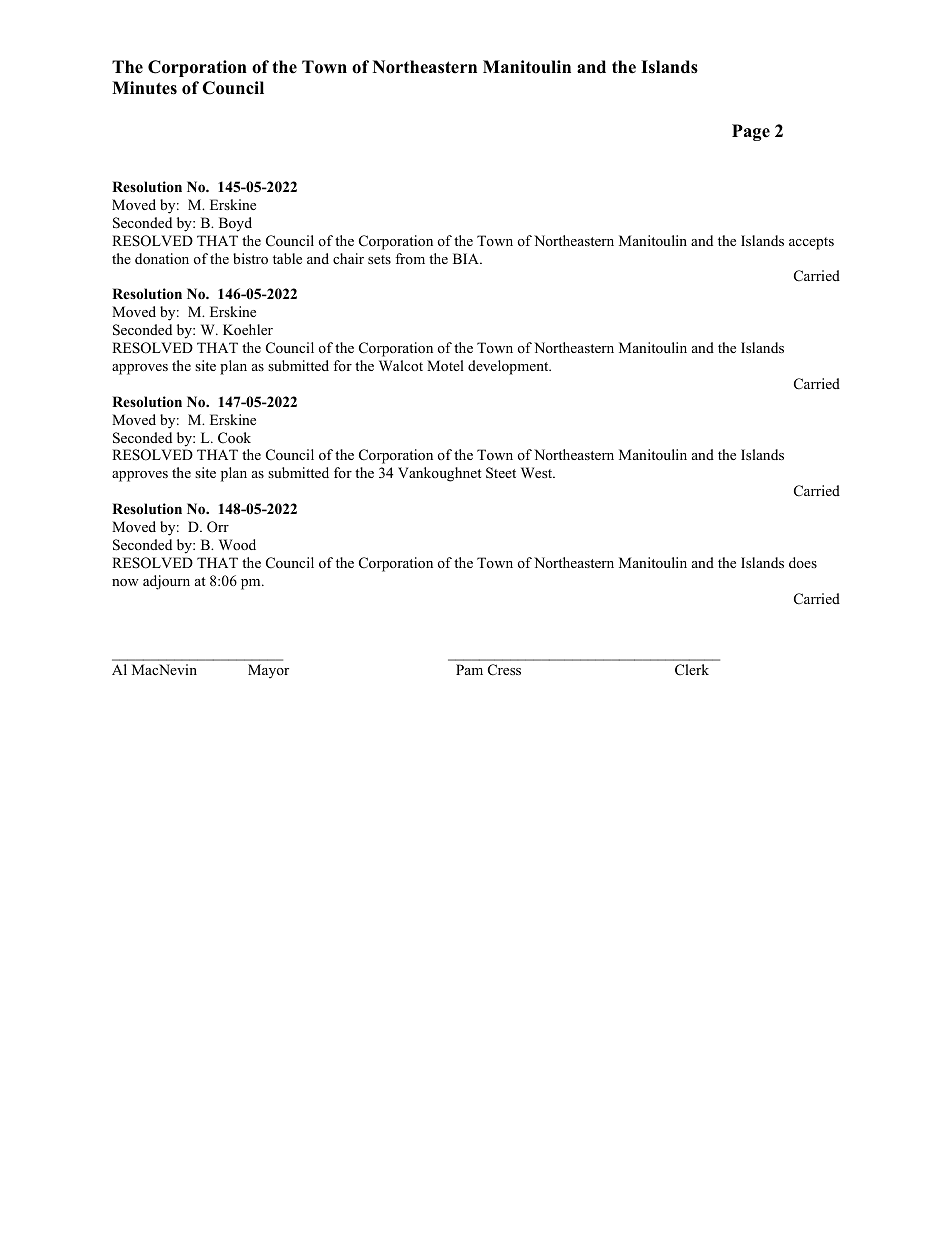 The width and height of the screenshot is (952, 1233). I want to click on Page, so click(751, 132).
